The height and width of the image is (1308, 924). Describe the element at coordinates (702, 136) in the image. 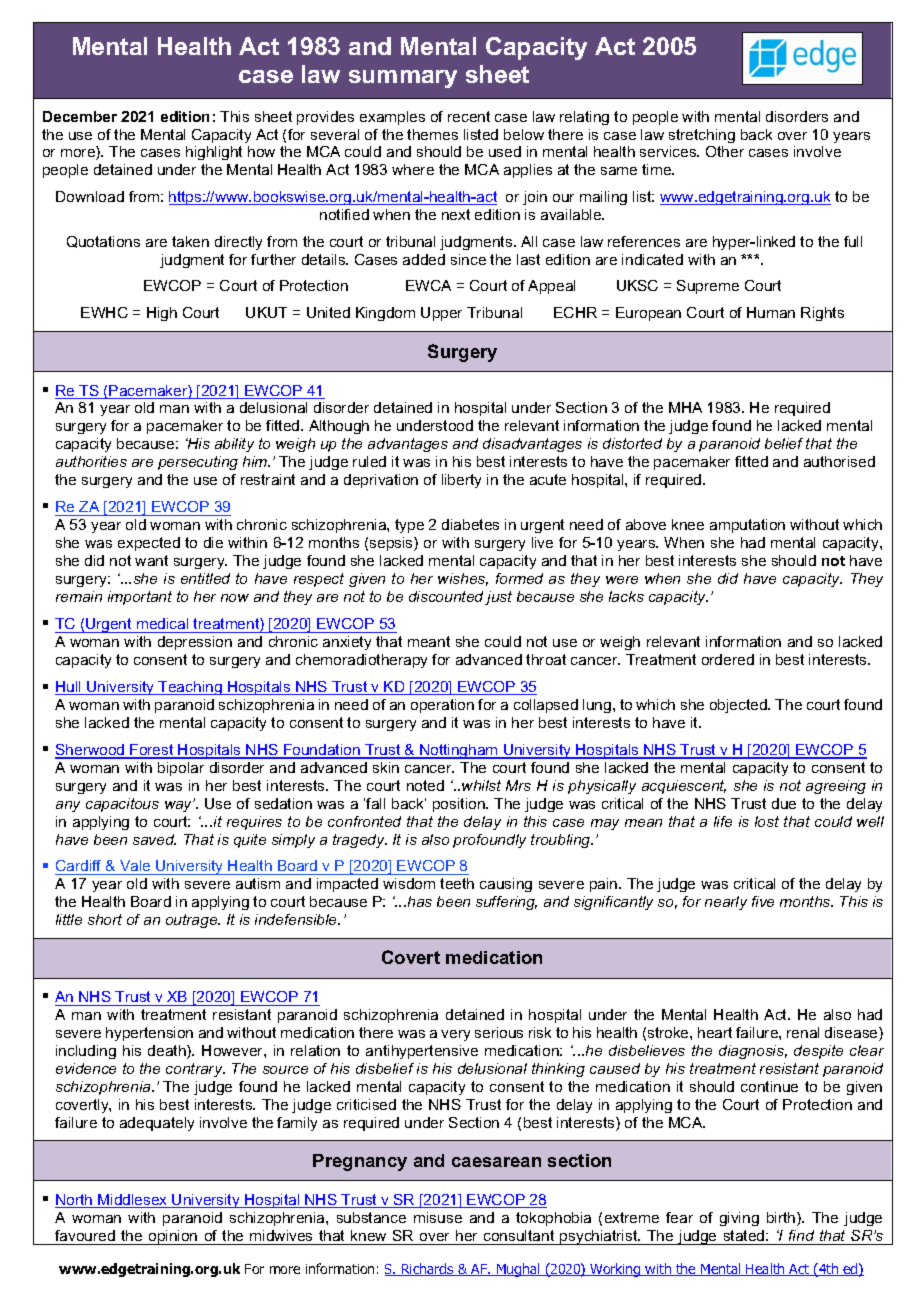

I see `stretching` at that location.
